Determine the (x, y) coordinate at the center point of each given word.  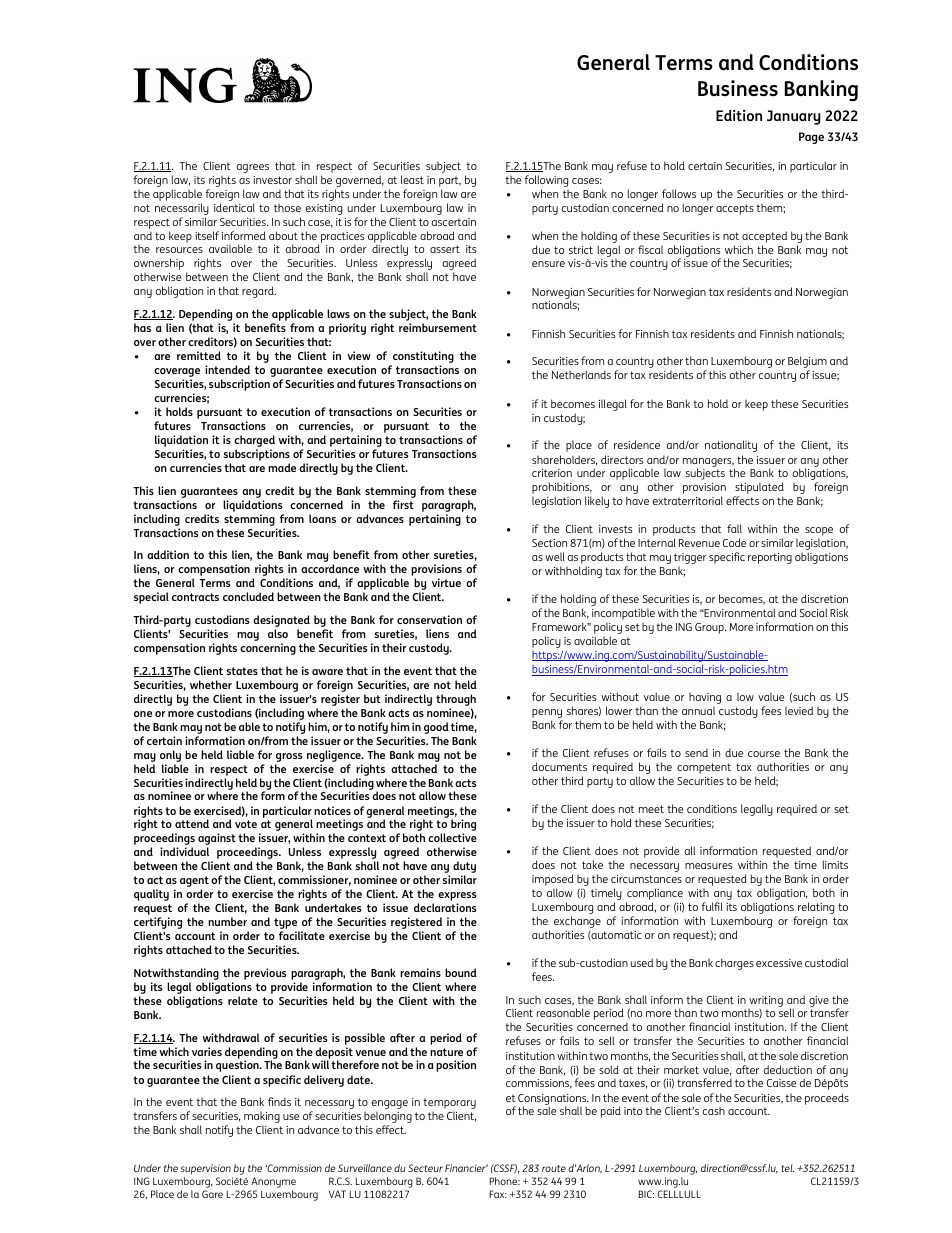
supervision (207, 1171)
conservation (429, 619)
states (242, 671)
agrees (253, 168)
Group (710, 628)
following (546, 181)
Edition (739, 115)
